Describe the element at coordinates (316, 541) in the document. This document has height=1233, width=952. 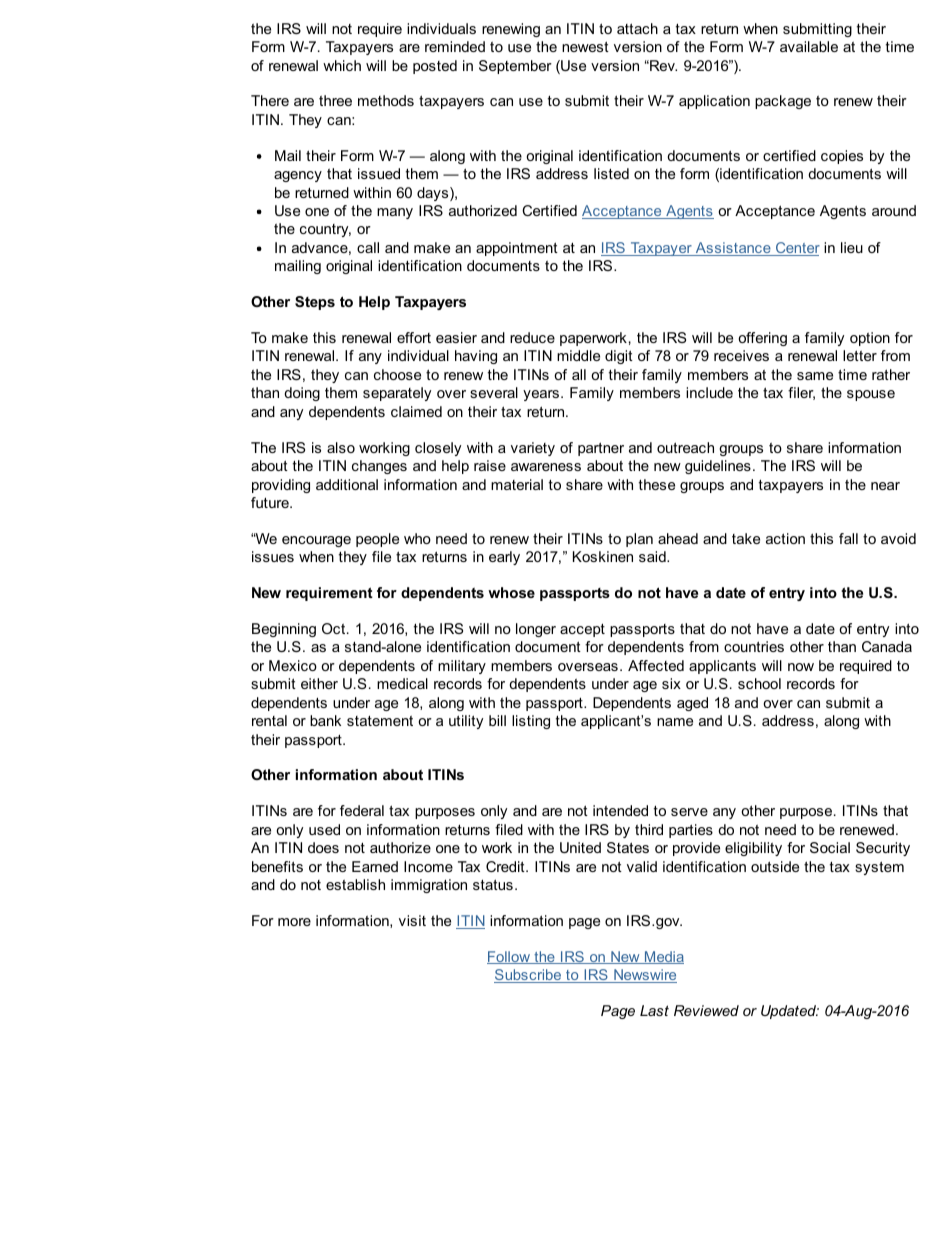
I see `encourage` at that location.
